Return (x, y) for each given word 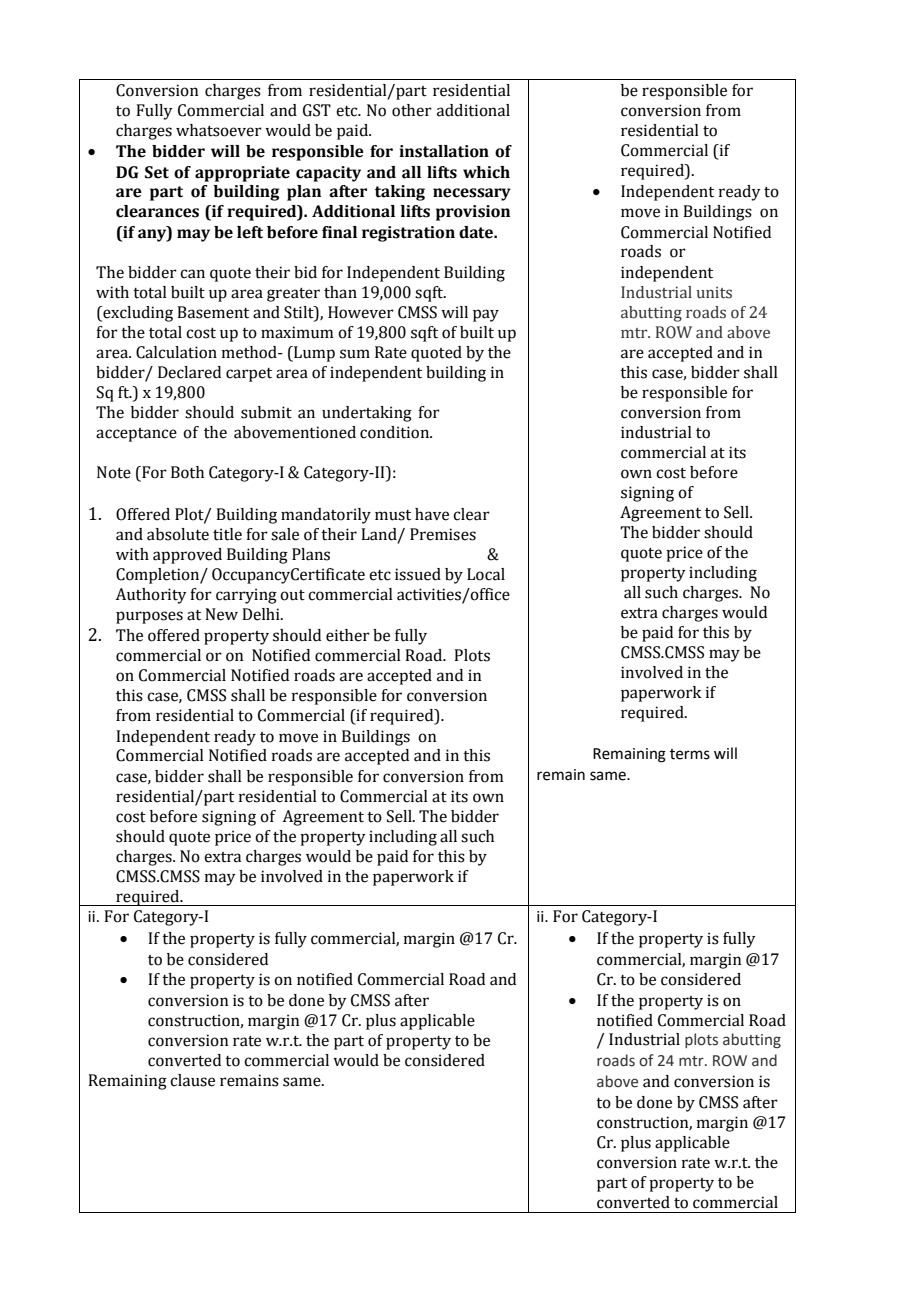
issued (418, 574)
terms (690, 754)
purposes (149, 617)
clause (192, 1080)
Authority (151, 596)
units (714, 293)
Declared (189, 372)
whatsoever (219, 130)
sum (355, 354)
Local (486, 574)
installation (444, 151)
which (486, 172)
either (348, 635)
